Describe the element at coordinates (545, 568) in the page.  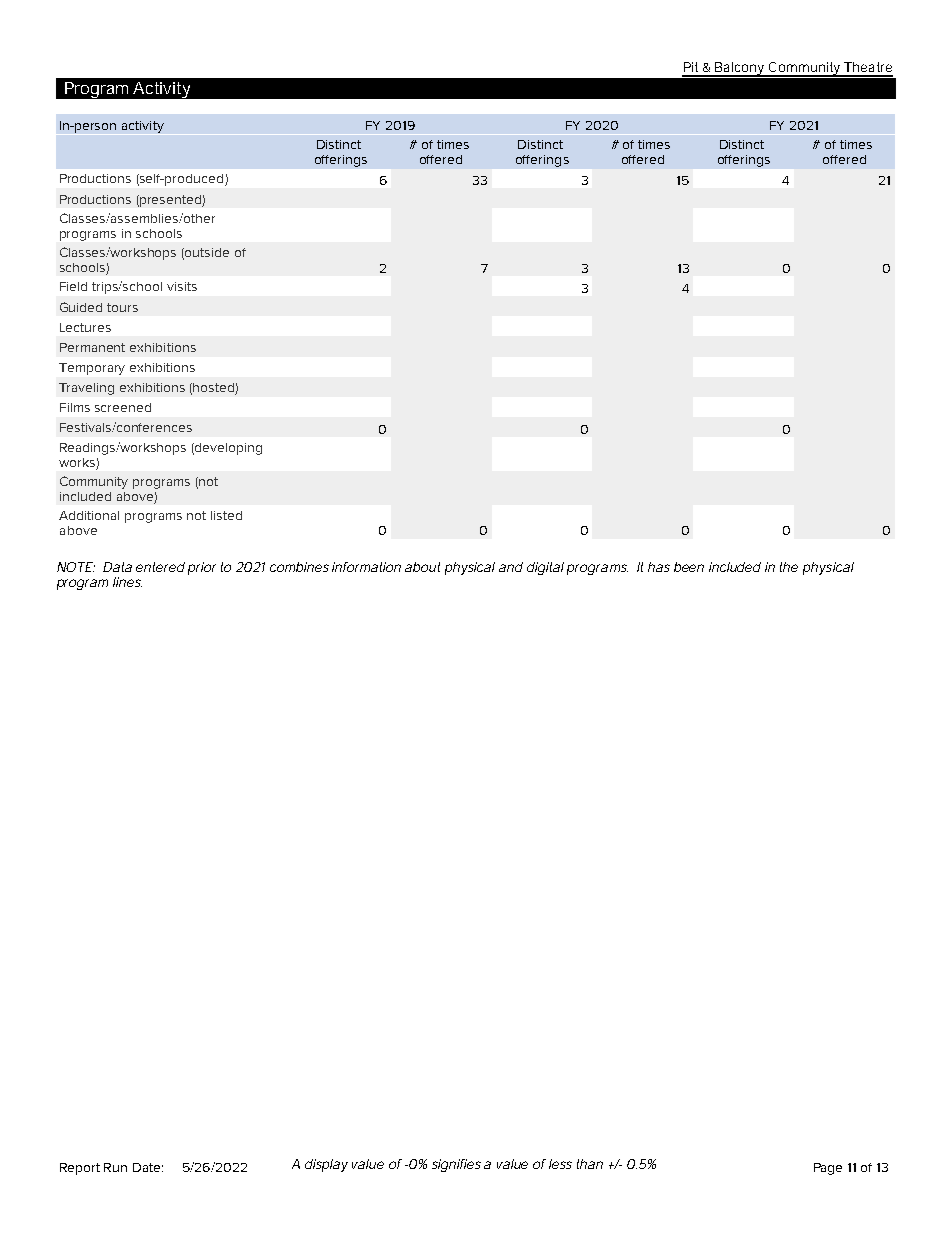
I see `digital` at that location.
